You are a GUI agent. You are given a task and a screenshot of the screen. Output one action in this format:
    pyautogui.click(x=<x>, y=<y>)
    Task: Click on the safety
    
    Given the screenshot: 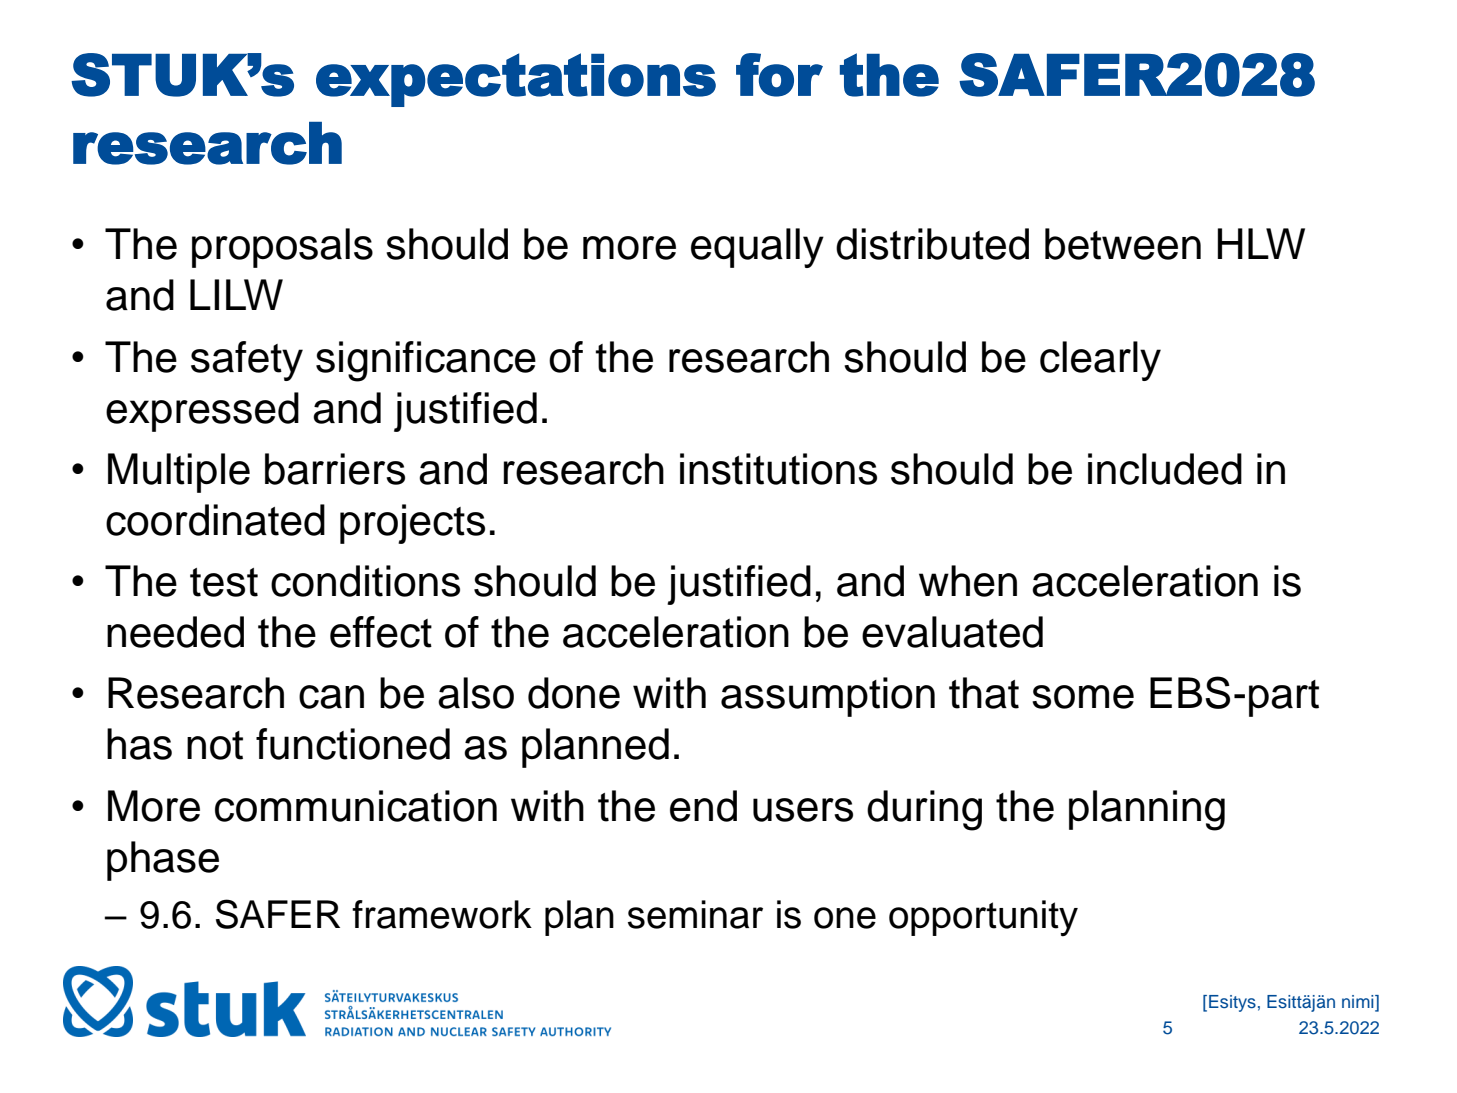 What is the action you would take?
    pyautogui.click(x=247, y=361)
